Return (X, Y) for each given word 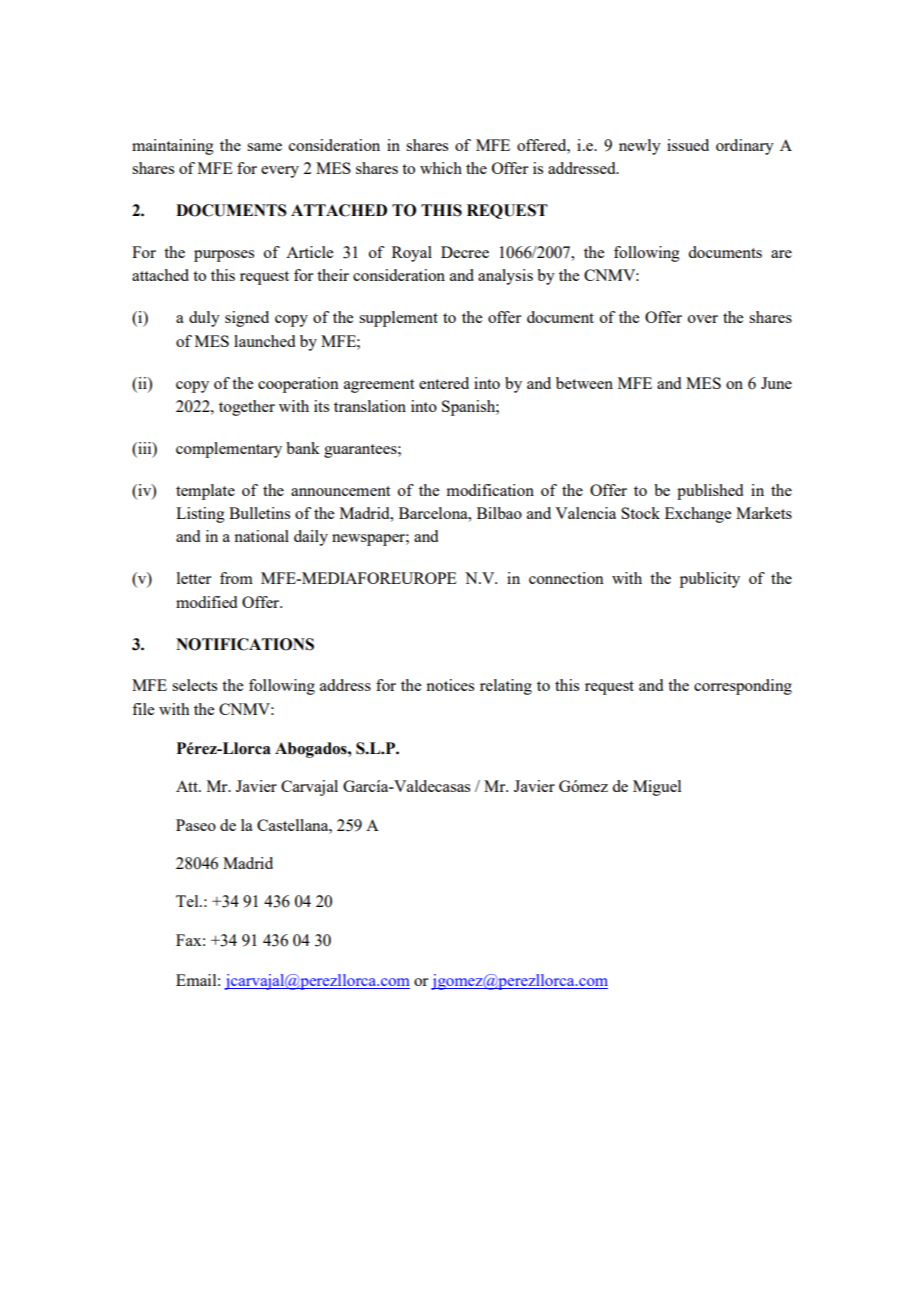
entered (444, 383)
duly (204, 319)
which (441, 168)
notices (450, 685)
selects (194, 685)
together (247, 408)
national (261, 536)
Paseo (196, 825)
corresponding (743, 687)
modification (490, 490)
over (703, 319)
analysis (505, 277)
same (264, 147)
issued (688, 145)
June (776, 383)
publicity (710, 580)
